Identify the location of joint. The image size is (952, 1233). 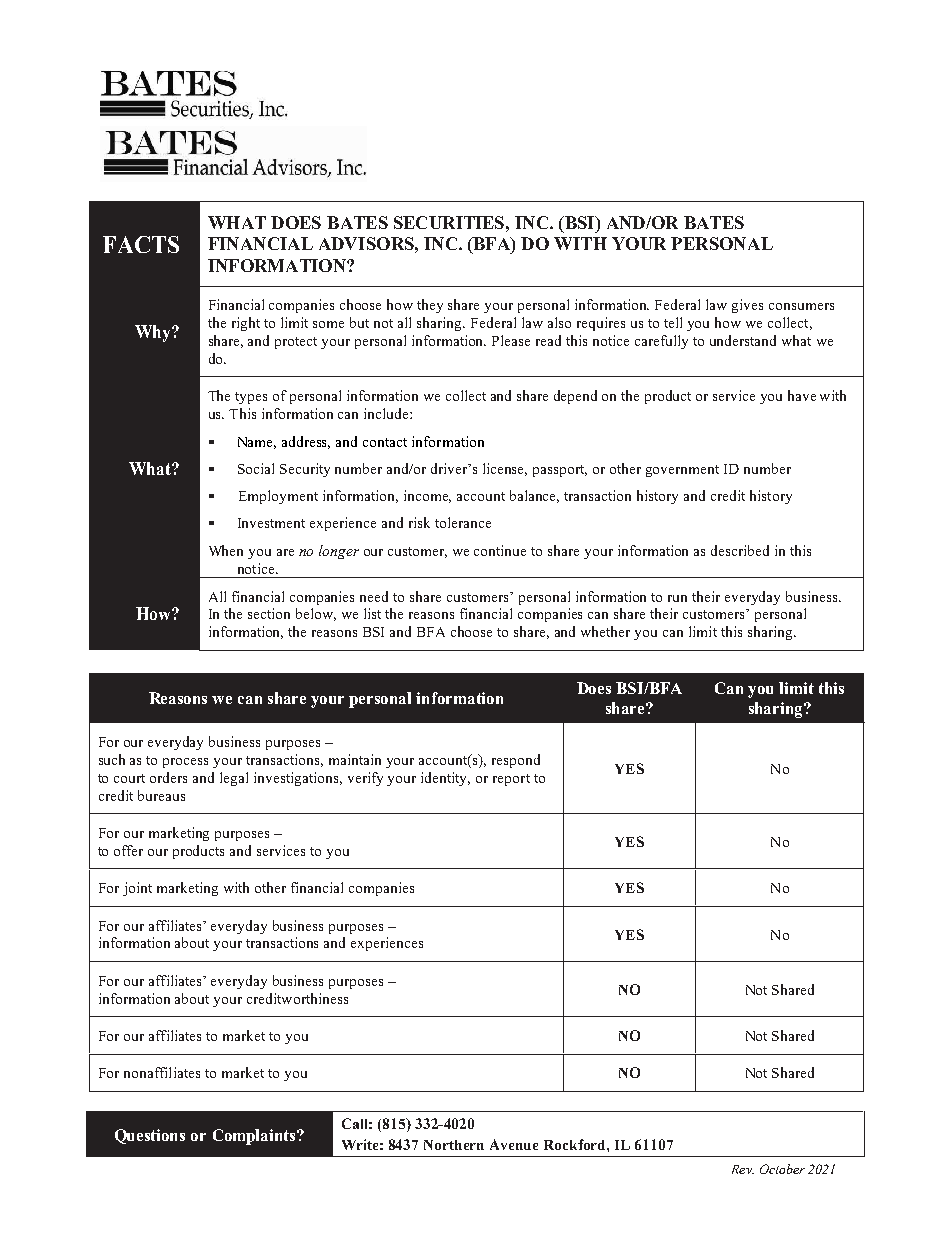
(137, 889).
